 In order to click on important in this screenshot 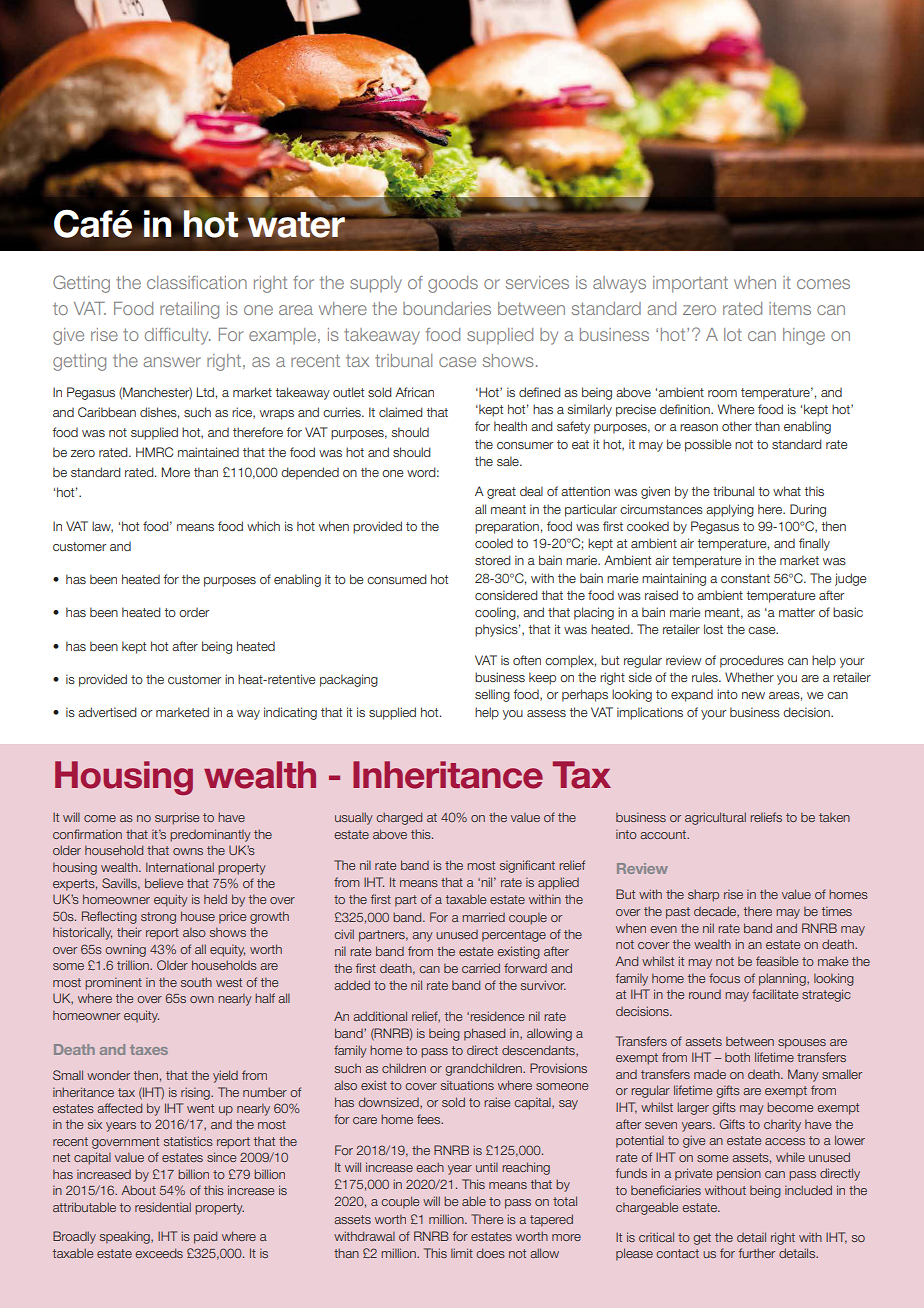, I will do `click(690, 284)`.
